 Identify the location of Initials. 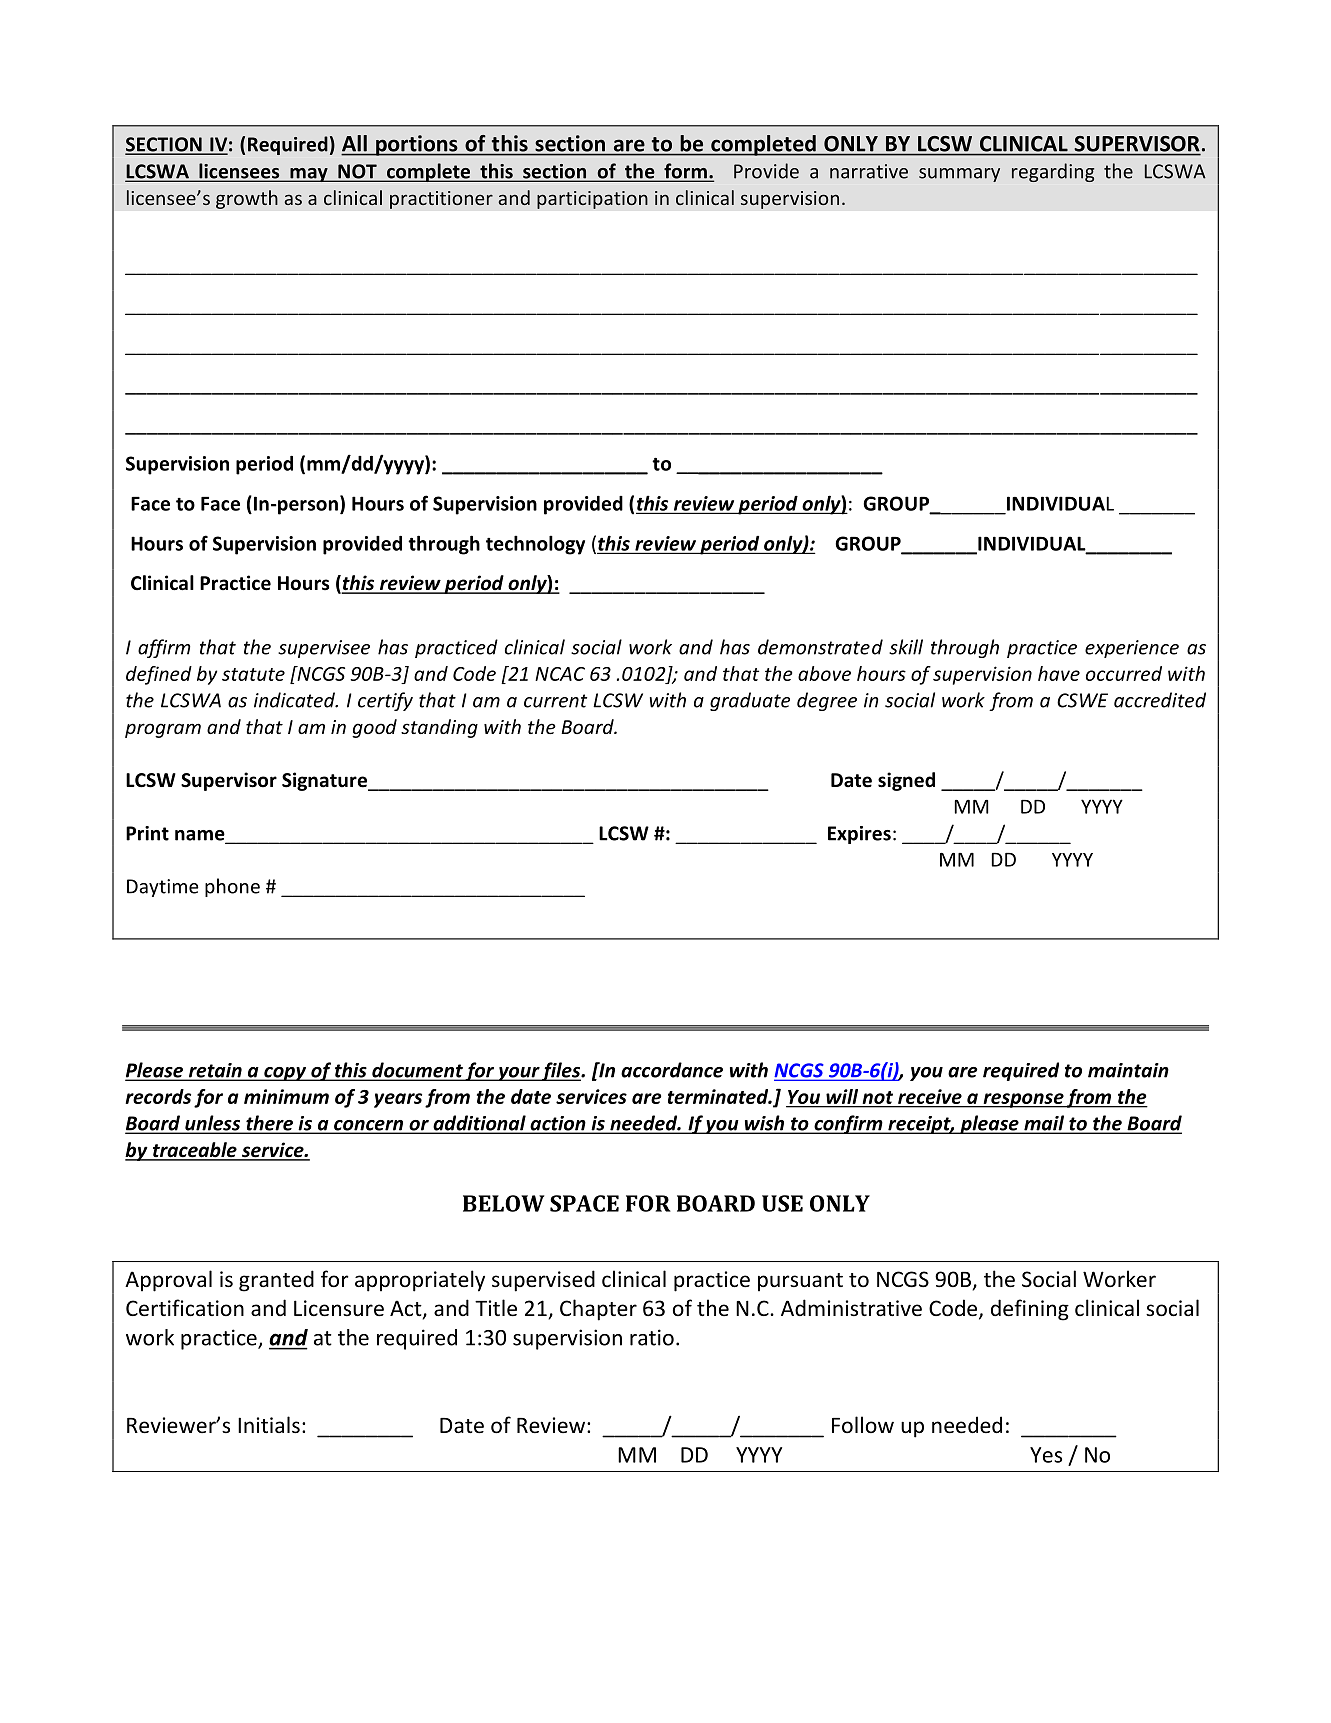
(269, 1425).
